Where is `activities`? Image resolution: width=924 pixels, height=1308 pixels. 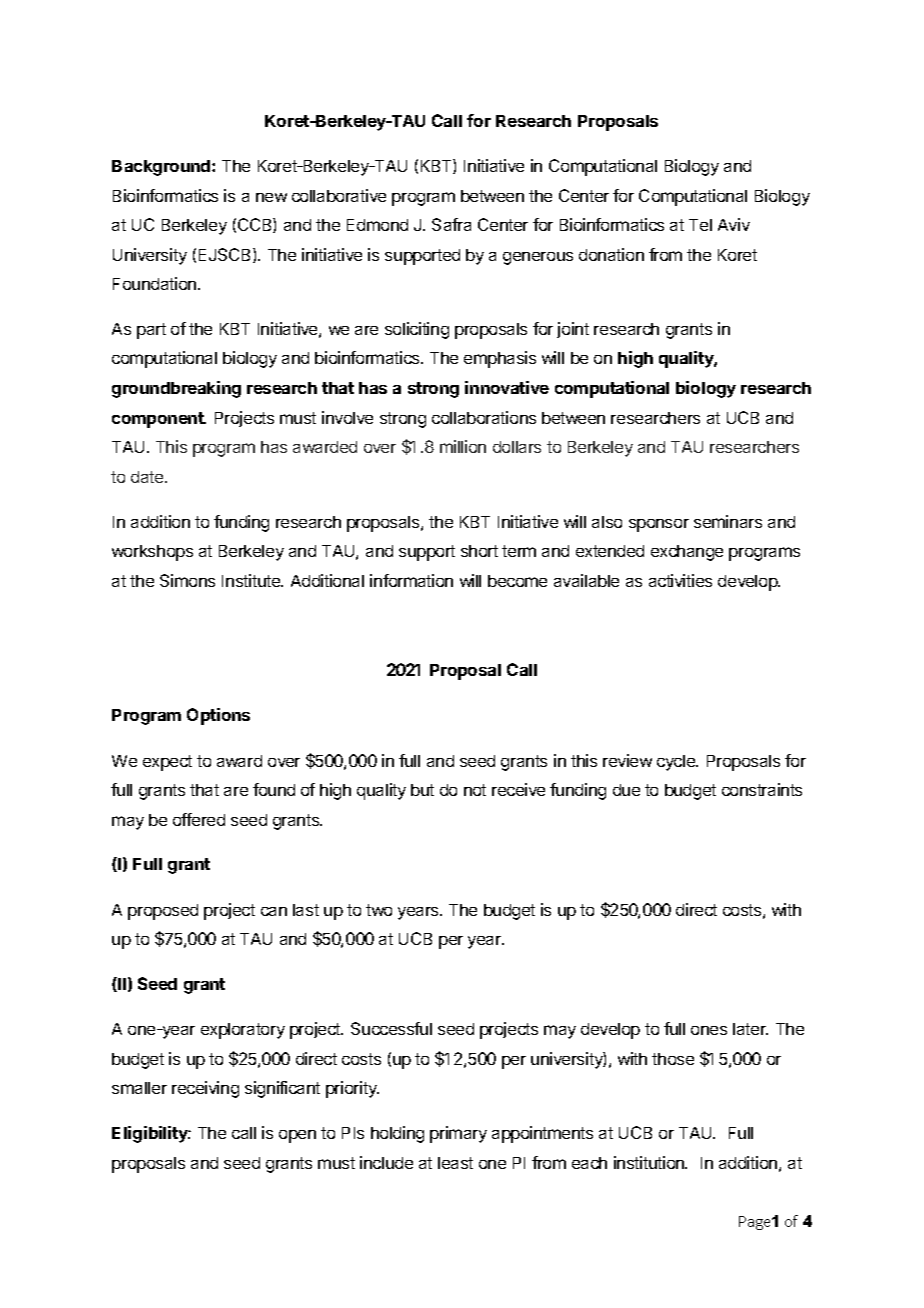 activities is located at coordinates (680, 580).
